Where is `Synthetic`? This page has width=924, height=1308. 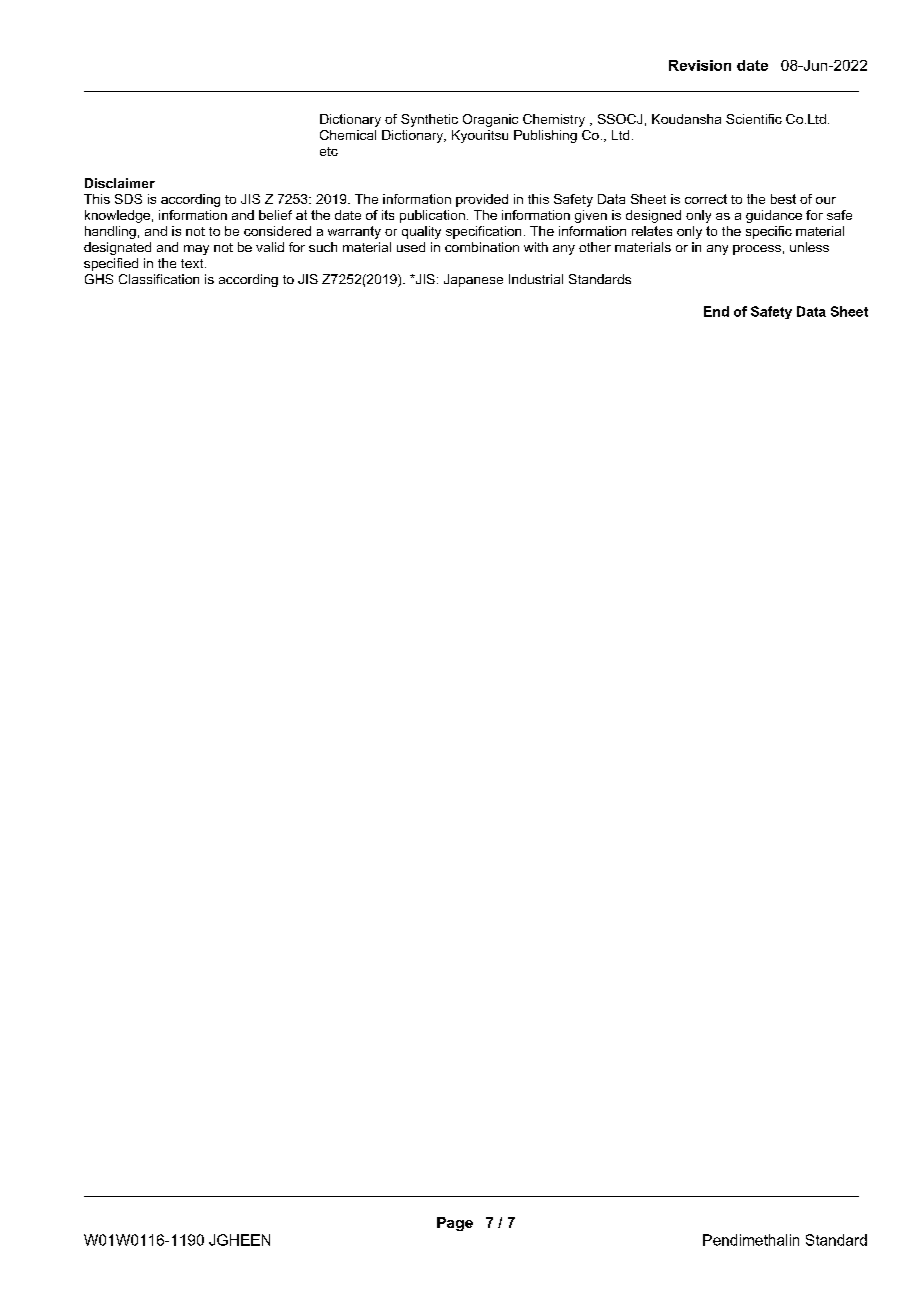 Synthetic is located at coordinates (429, 120).
